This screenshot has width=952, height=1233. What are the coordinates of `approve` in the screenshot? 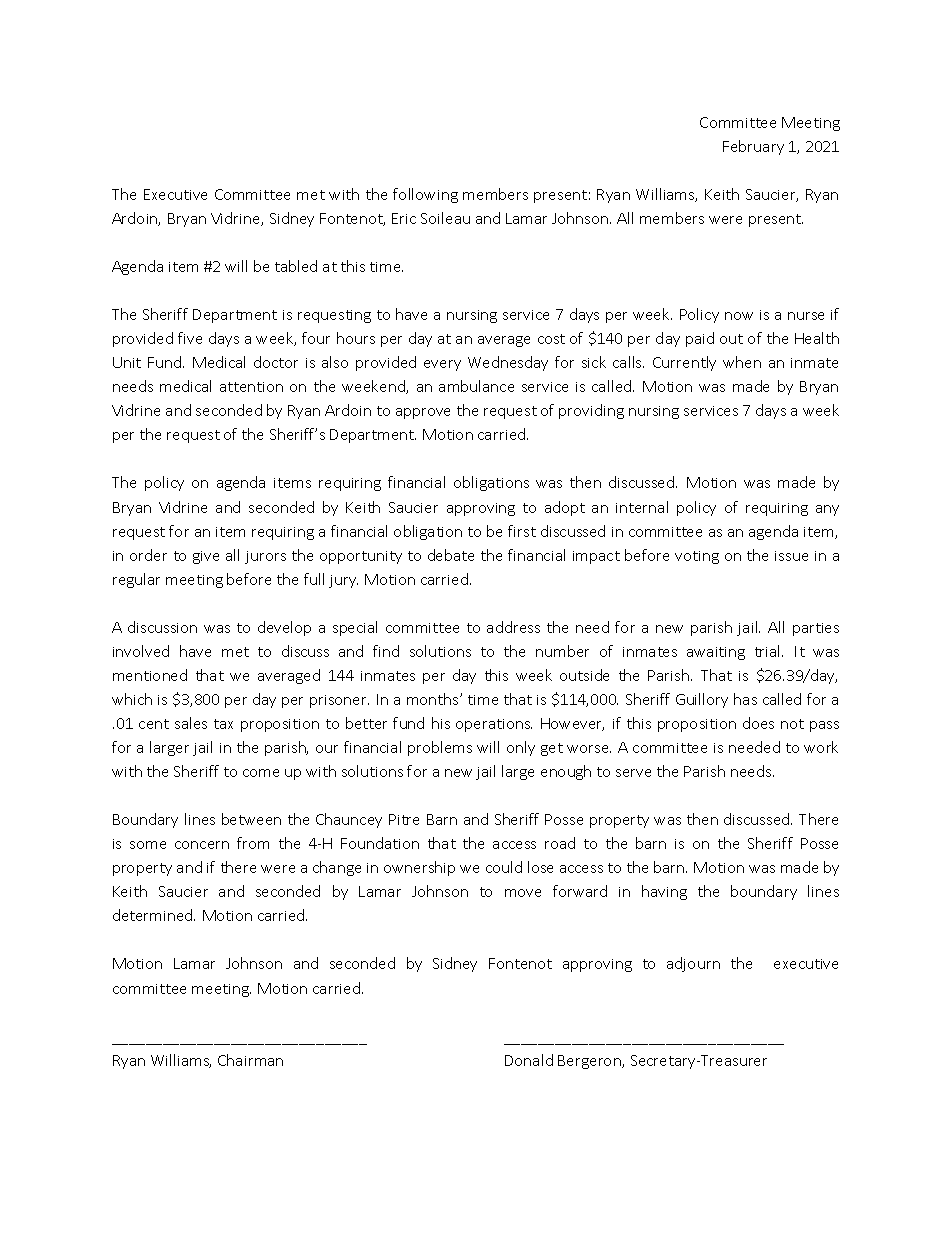 It's located at (423, 413).
